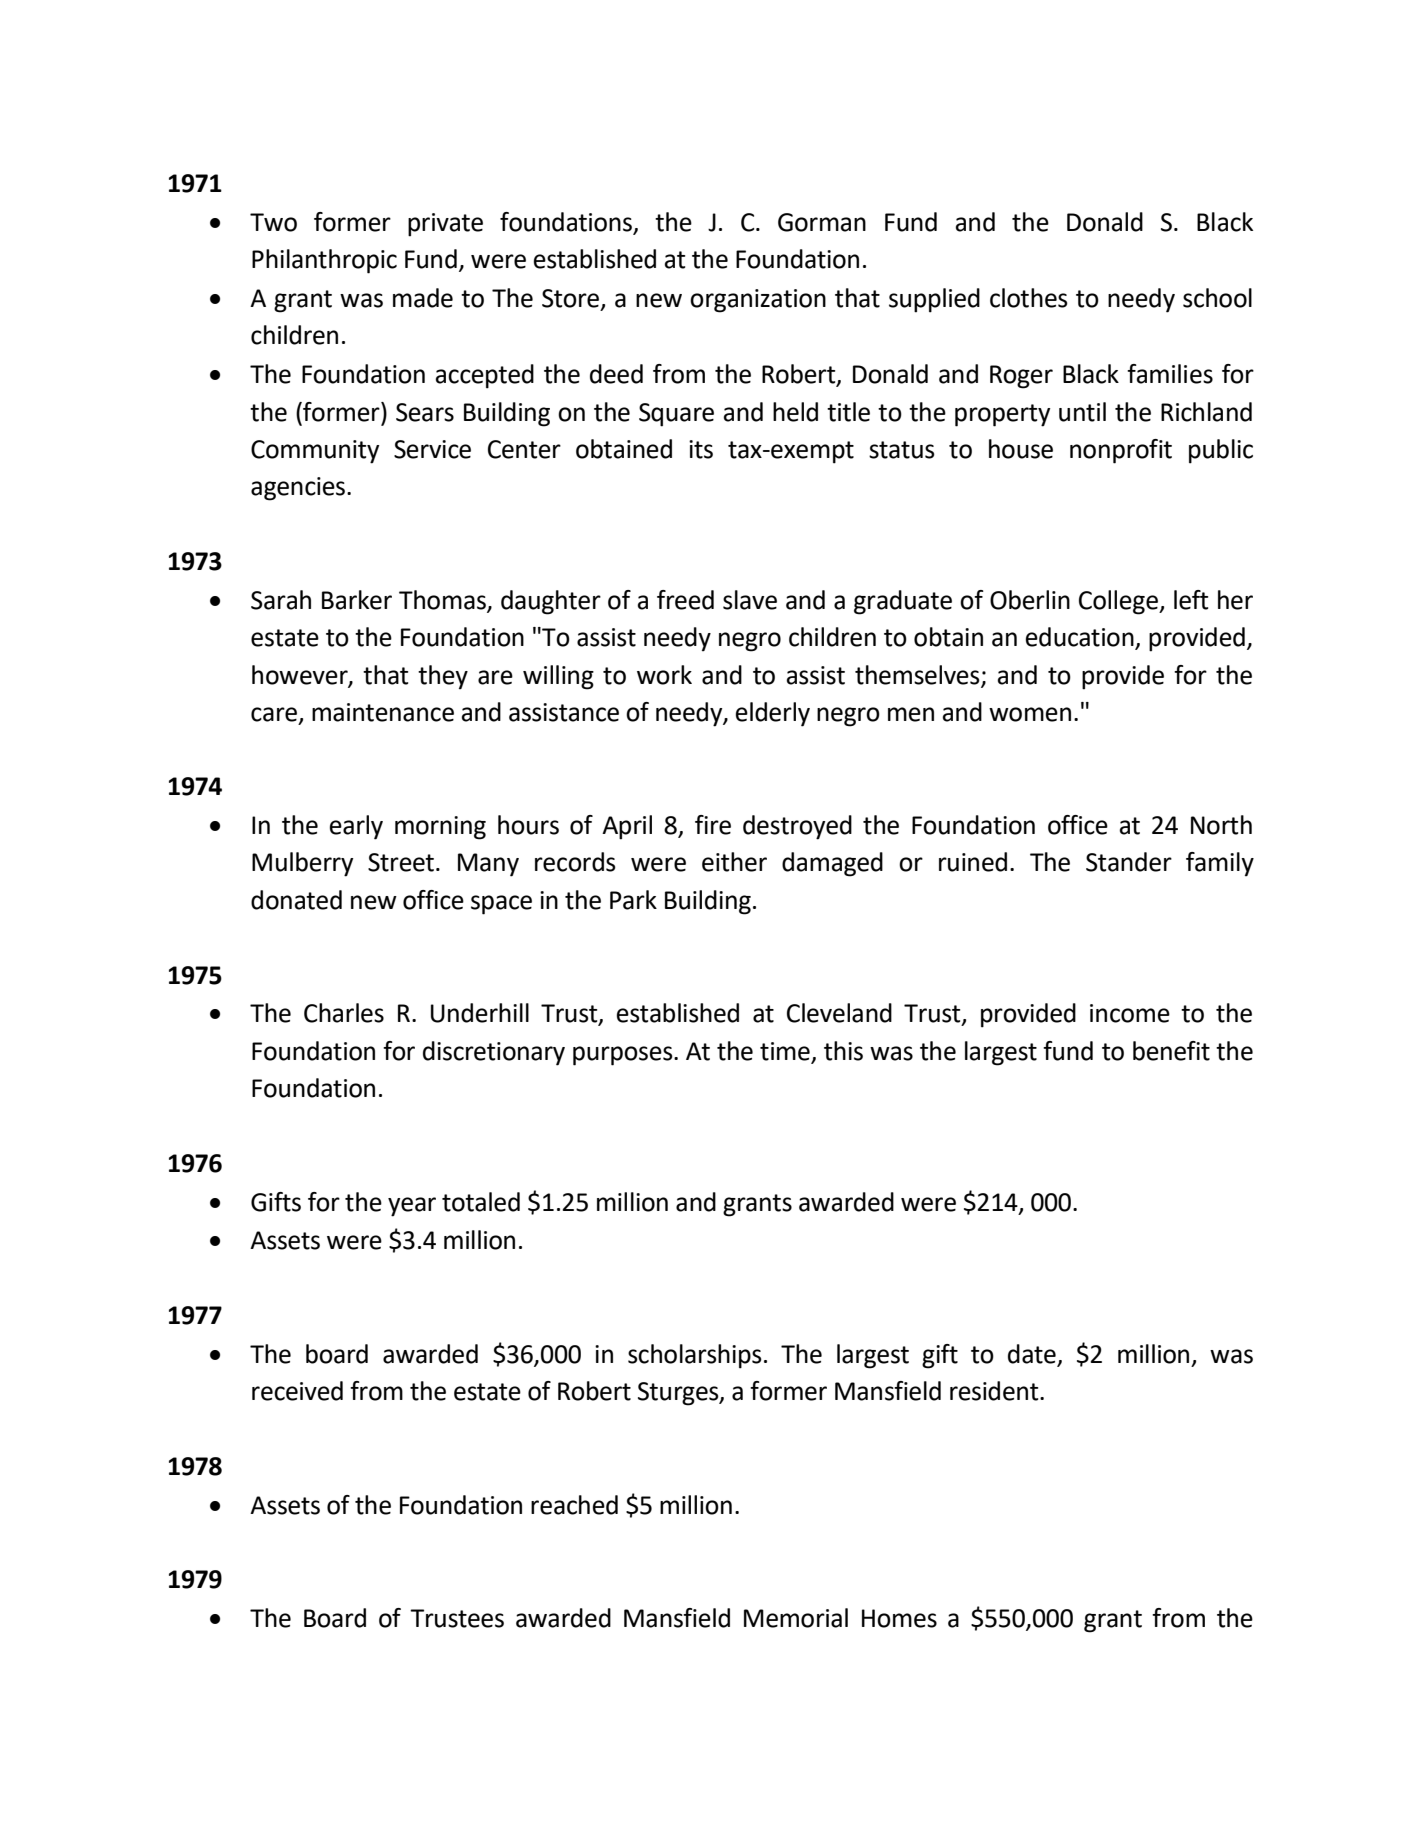 The height and width of the screenshot is (1838, 1420). Describe the element at coordinates (574, 1505) in the screenshot. I see `reached` at that location.
